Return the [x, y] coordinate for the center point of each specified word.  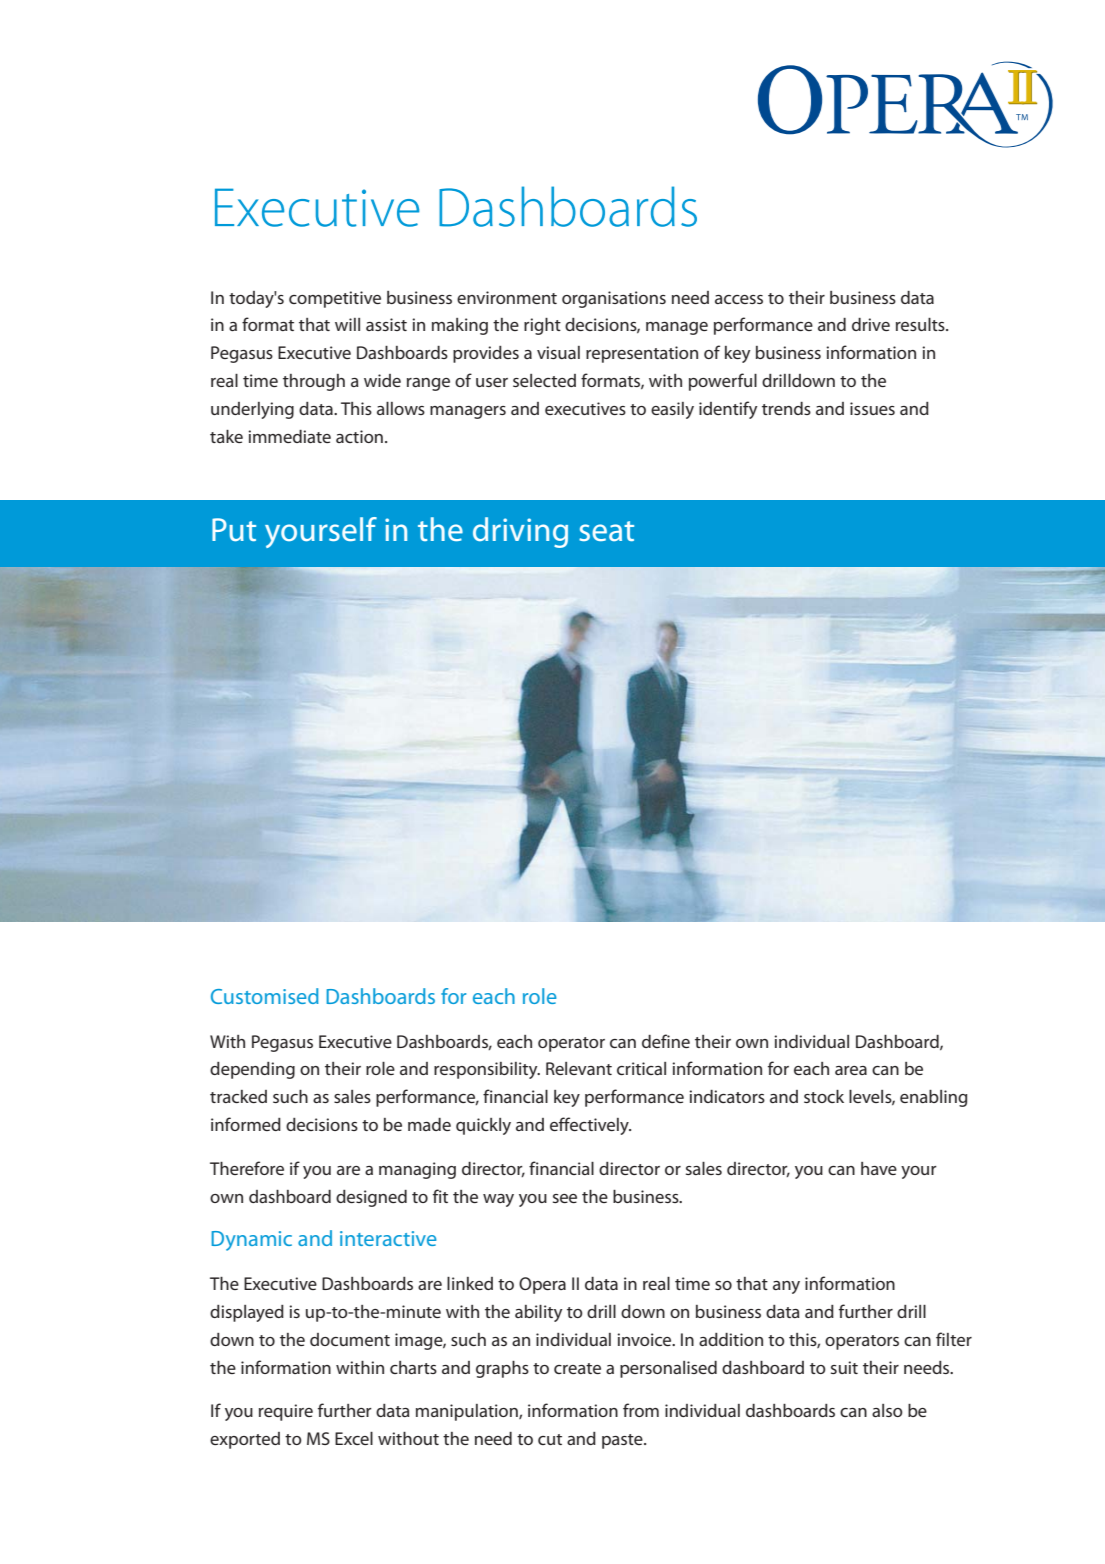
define [666, 1041]
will [347, 324]
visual [558, 352]
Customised [265, 996]
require [286, 1412]
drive [871, 324]
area [851, 1070]
